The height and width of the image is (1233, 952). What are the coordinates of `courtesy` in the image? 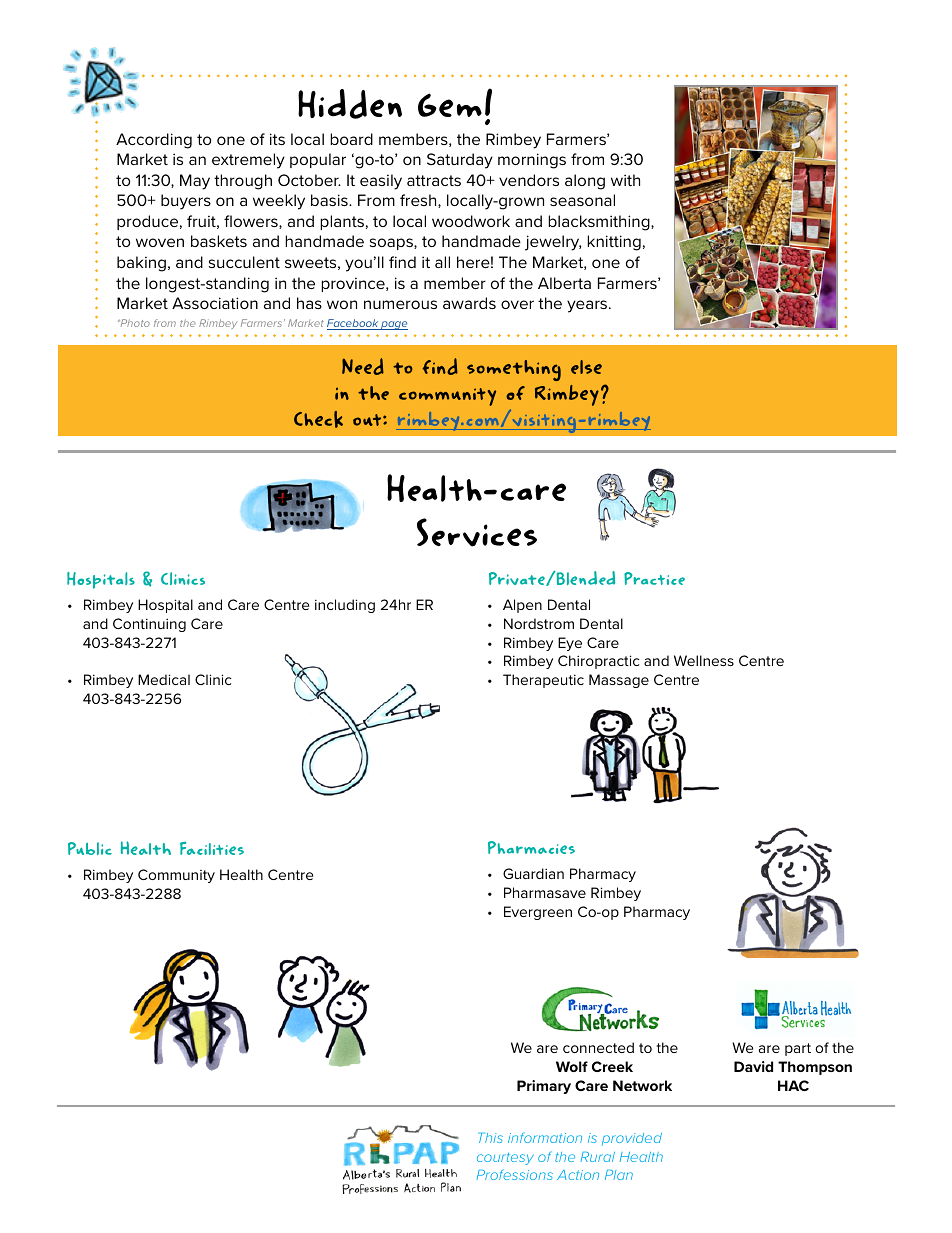 It's located at (505, 1159).
